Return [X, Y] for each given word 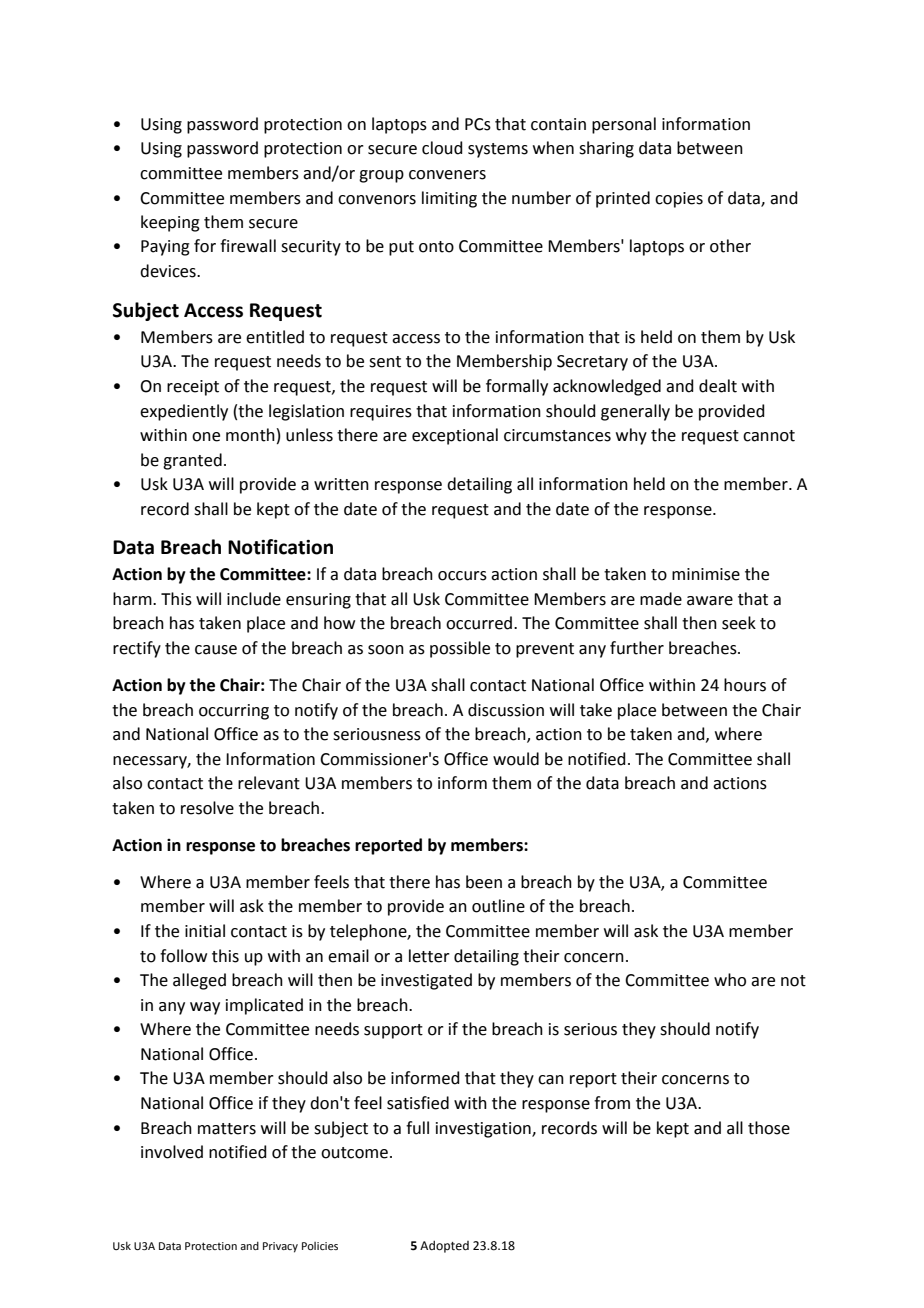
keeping [170, 223]
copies [679, 200]
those [769, 1128]
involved [172, 1152]
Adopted [444, 1246]
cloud [442, 148]
